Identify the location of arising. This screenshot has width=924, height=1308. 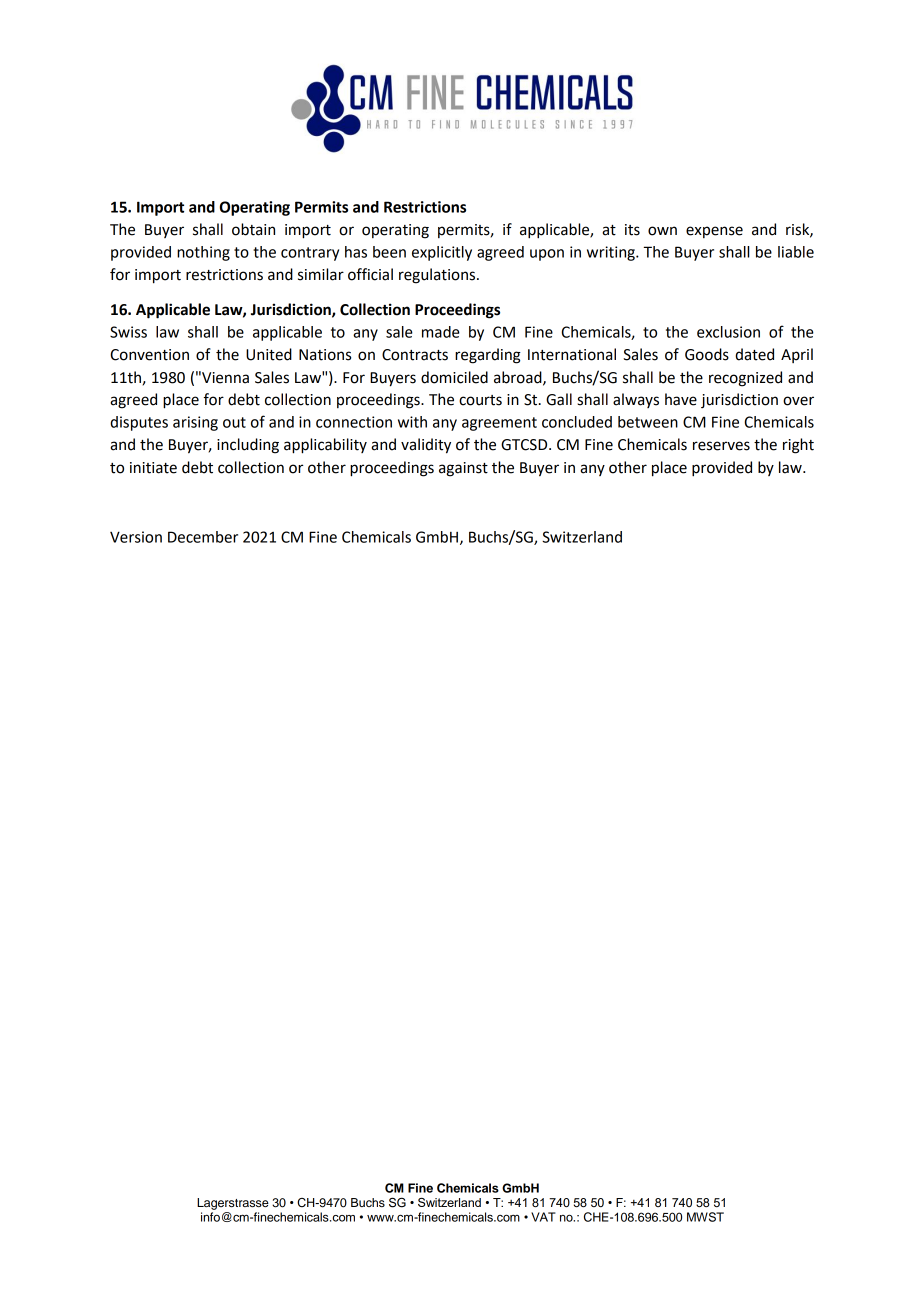
(195, 423).
